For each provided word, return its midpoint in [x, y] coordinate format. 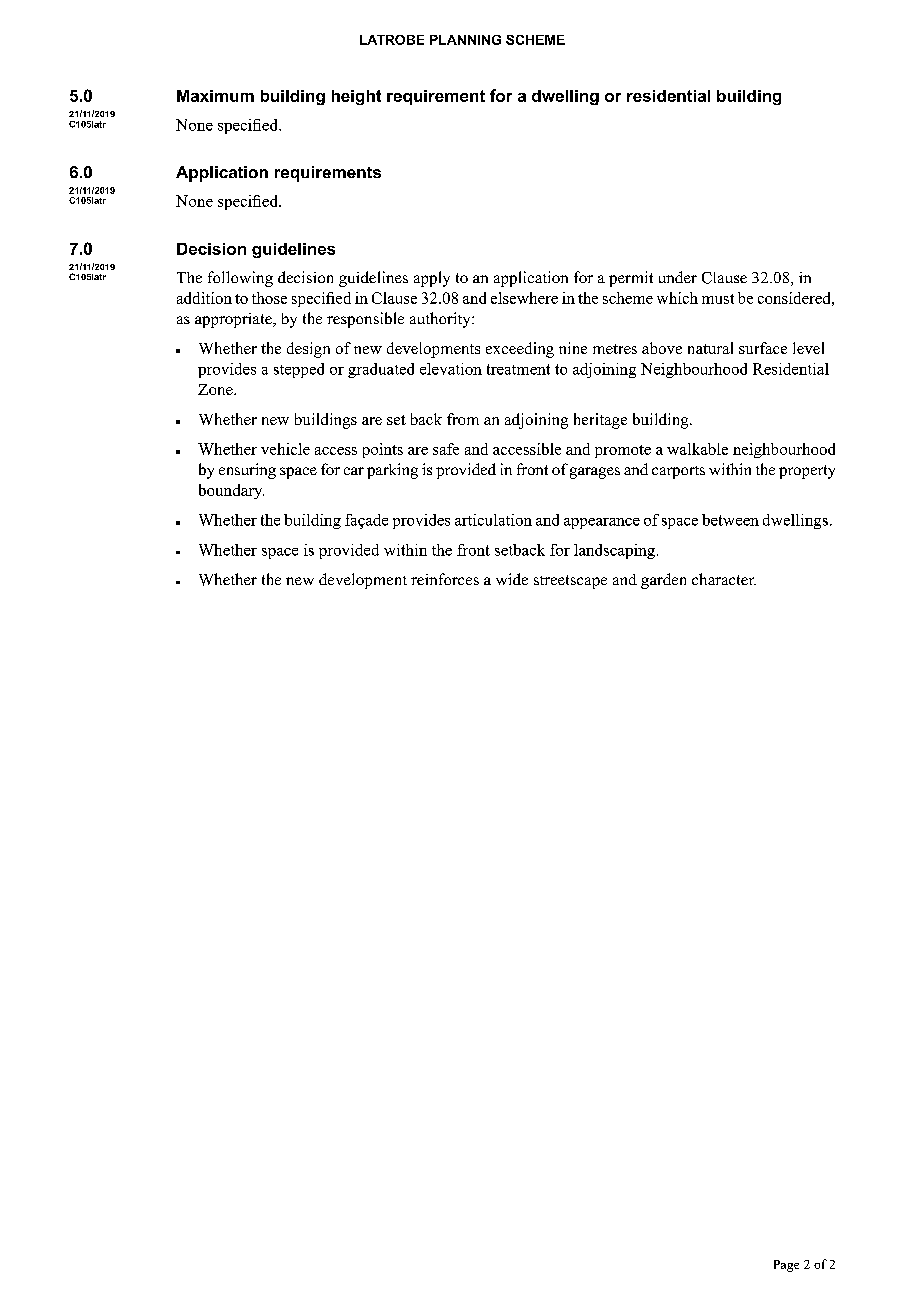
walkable [697, 449]
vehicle [285, 449]
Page [786, 1266]
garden [663, 581]
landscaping [614, 551]
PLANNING [465, 40]
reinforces [445, 579]
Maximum [215, 96]
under [678, 277]
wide [512, 579]
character [724, 579]
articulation [493, 520]
